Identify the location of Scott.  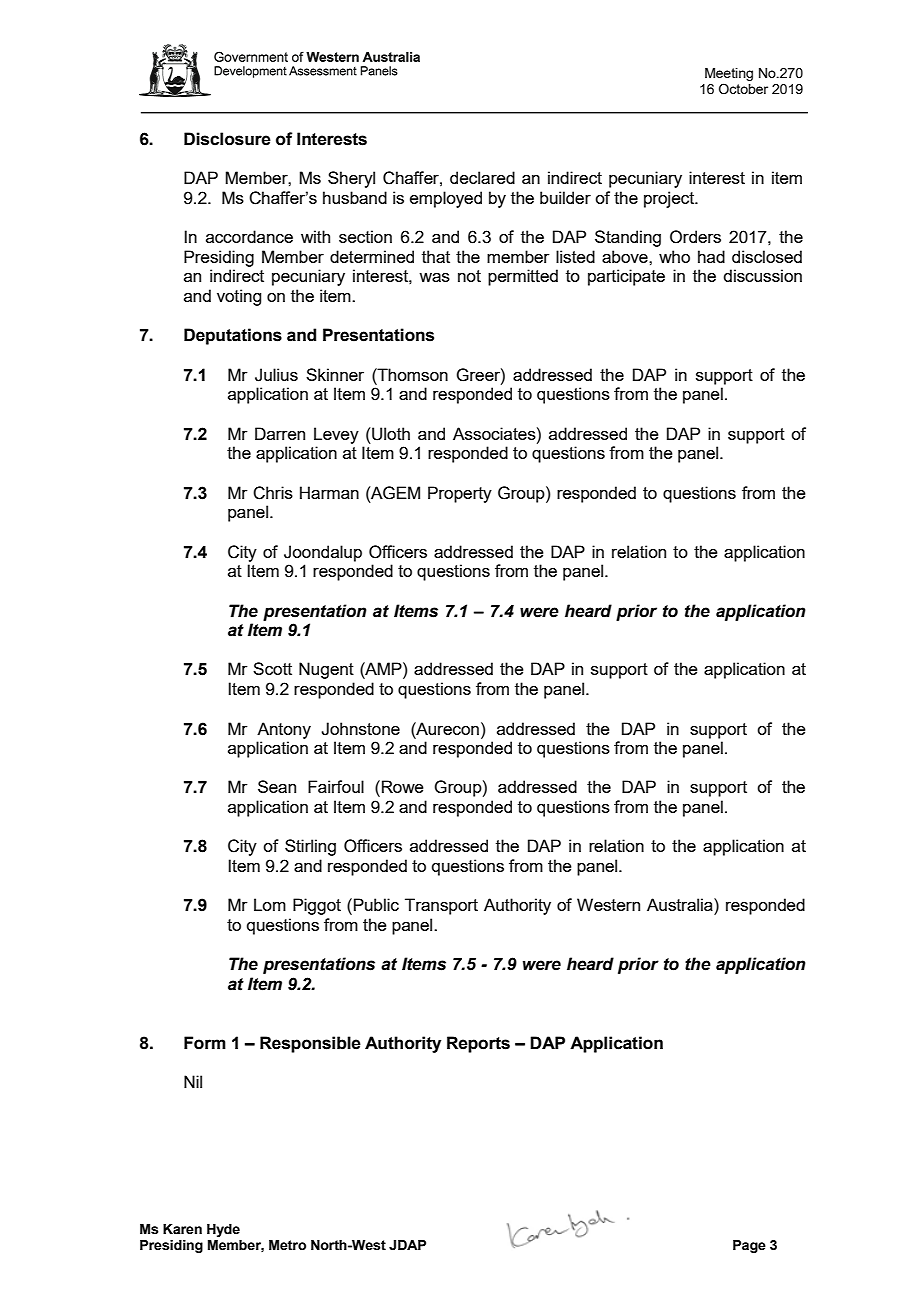
(272, 668).
